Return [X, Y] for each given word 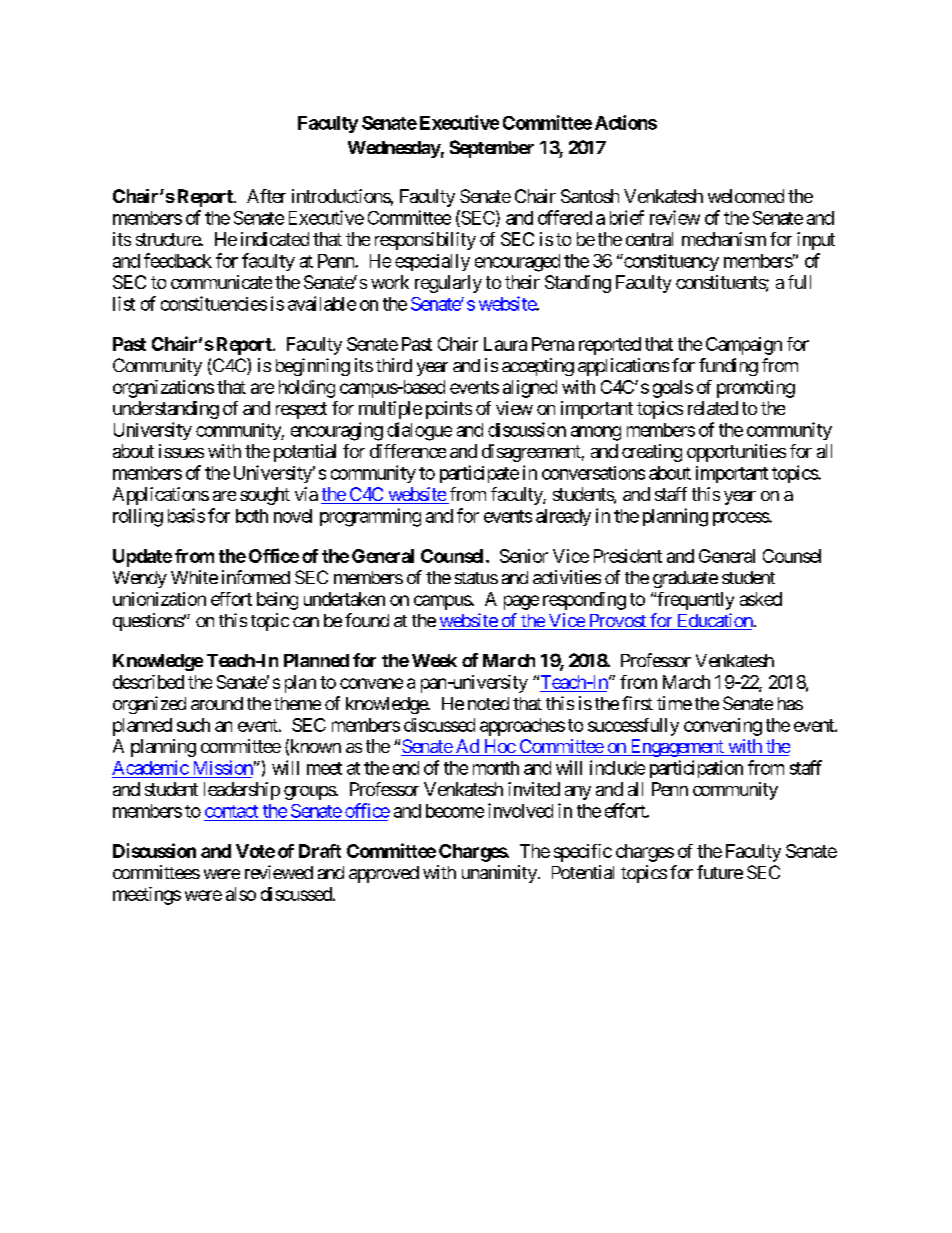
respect [301, 410]
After [266, 196]
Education [713, 621]
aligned [530, 389]
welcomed [746, 196]
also [241, 894]
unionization [159, 599]
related [713, 408]
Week [434, 660]
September [492, 149]
